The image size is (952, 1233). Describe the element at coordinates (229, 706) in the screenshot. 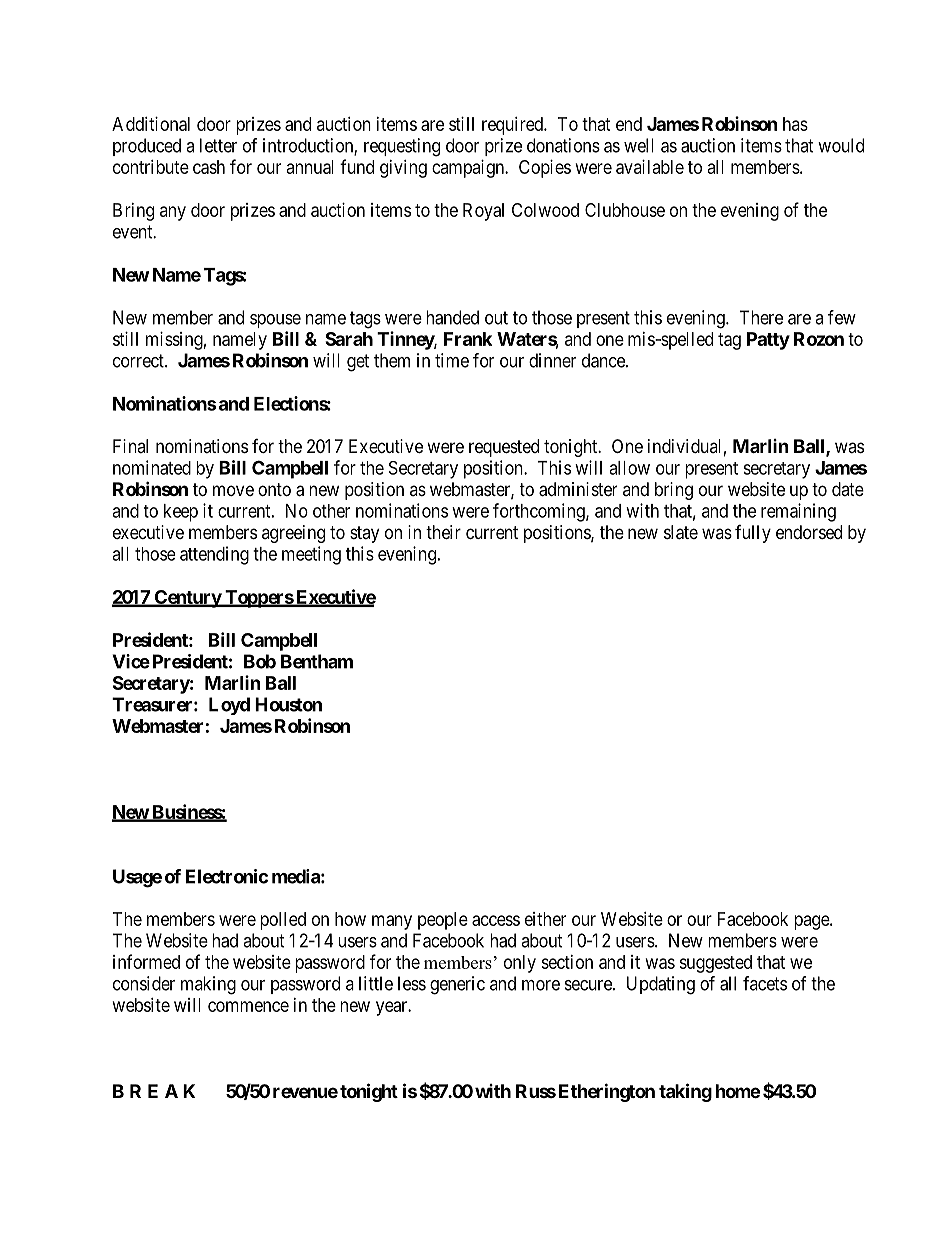

I see `Loyd` at that location.
